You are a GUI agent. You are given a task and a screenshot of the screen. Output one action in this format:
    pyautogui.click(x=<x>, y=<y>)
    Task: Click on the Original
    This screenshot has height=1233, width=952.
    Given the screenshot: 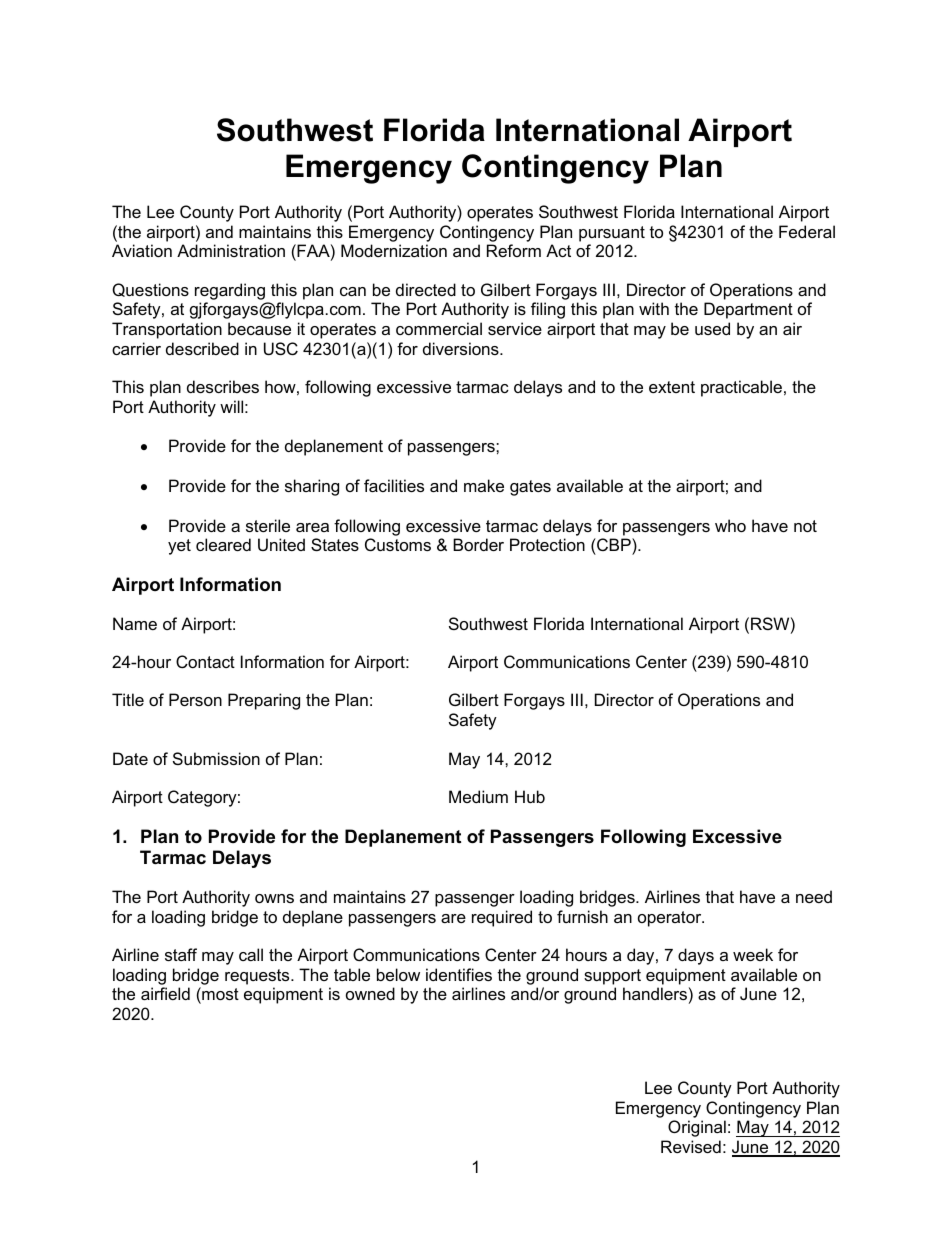 What is the action you would take?
    pyautogui.click(x=697, y=1128)
